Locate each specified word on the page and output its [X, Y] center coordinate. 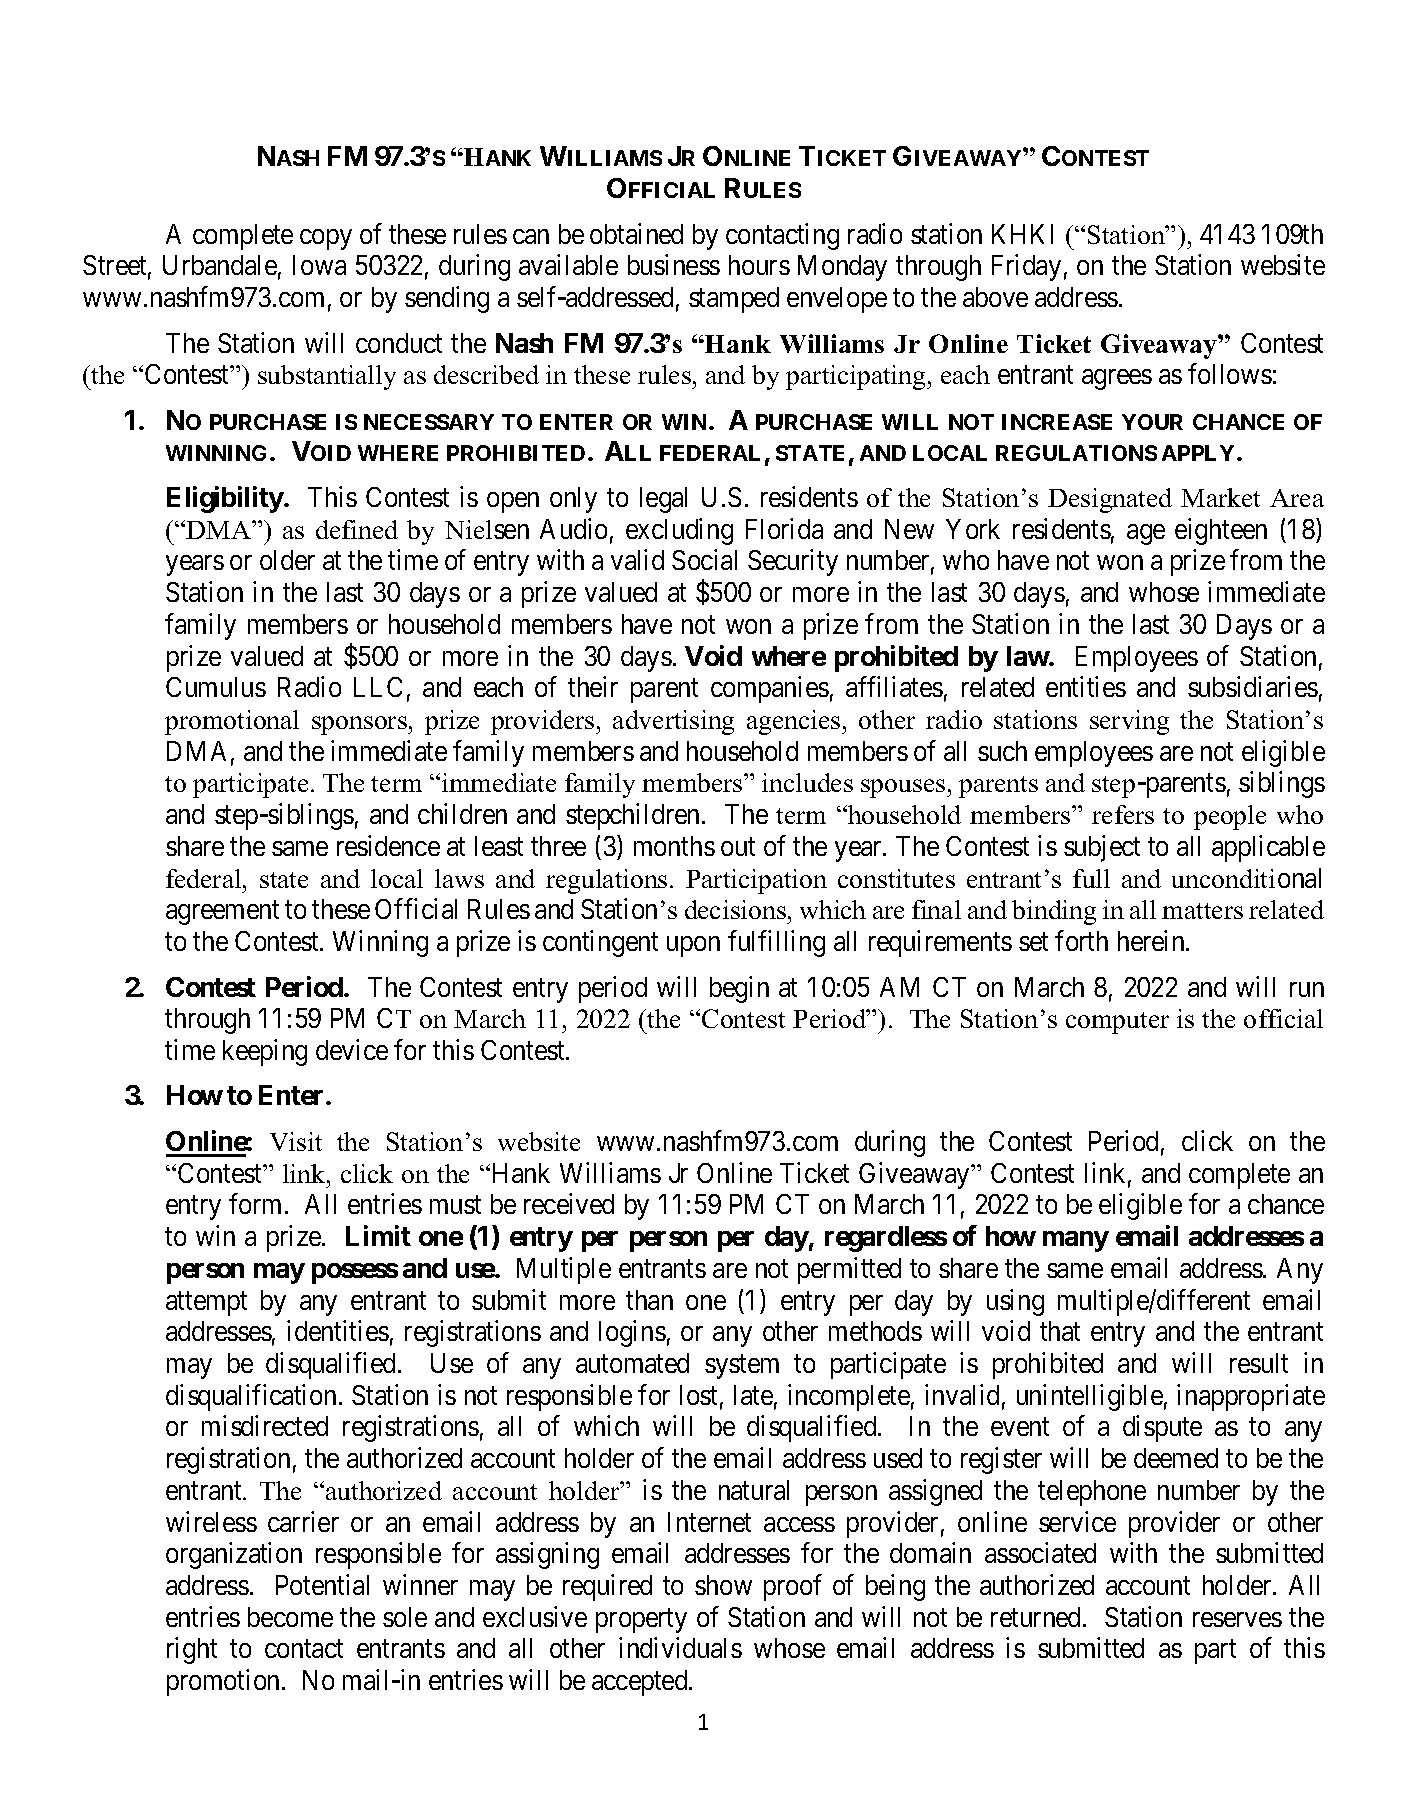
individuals [680, 1648]
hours [759, 265]
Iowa [319, 265]
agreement [222, 913]
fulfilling [776, 943]
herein [1152, 940]
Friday [1026, 268]
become [290, 1617]
